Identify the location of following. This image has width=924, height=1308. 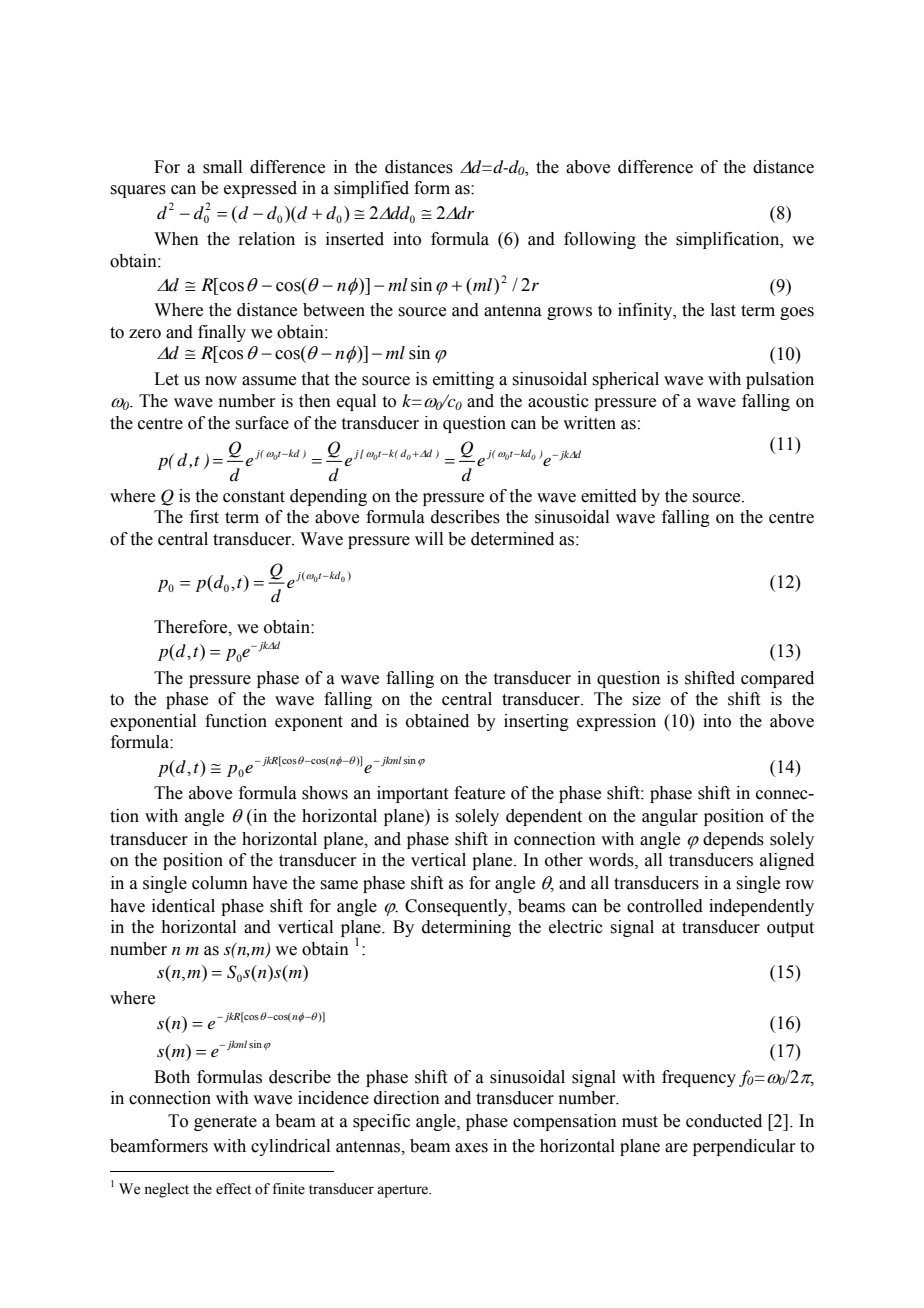
(600, 240).
